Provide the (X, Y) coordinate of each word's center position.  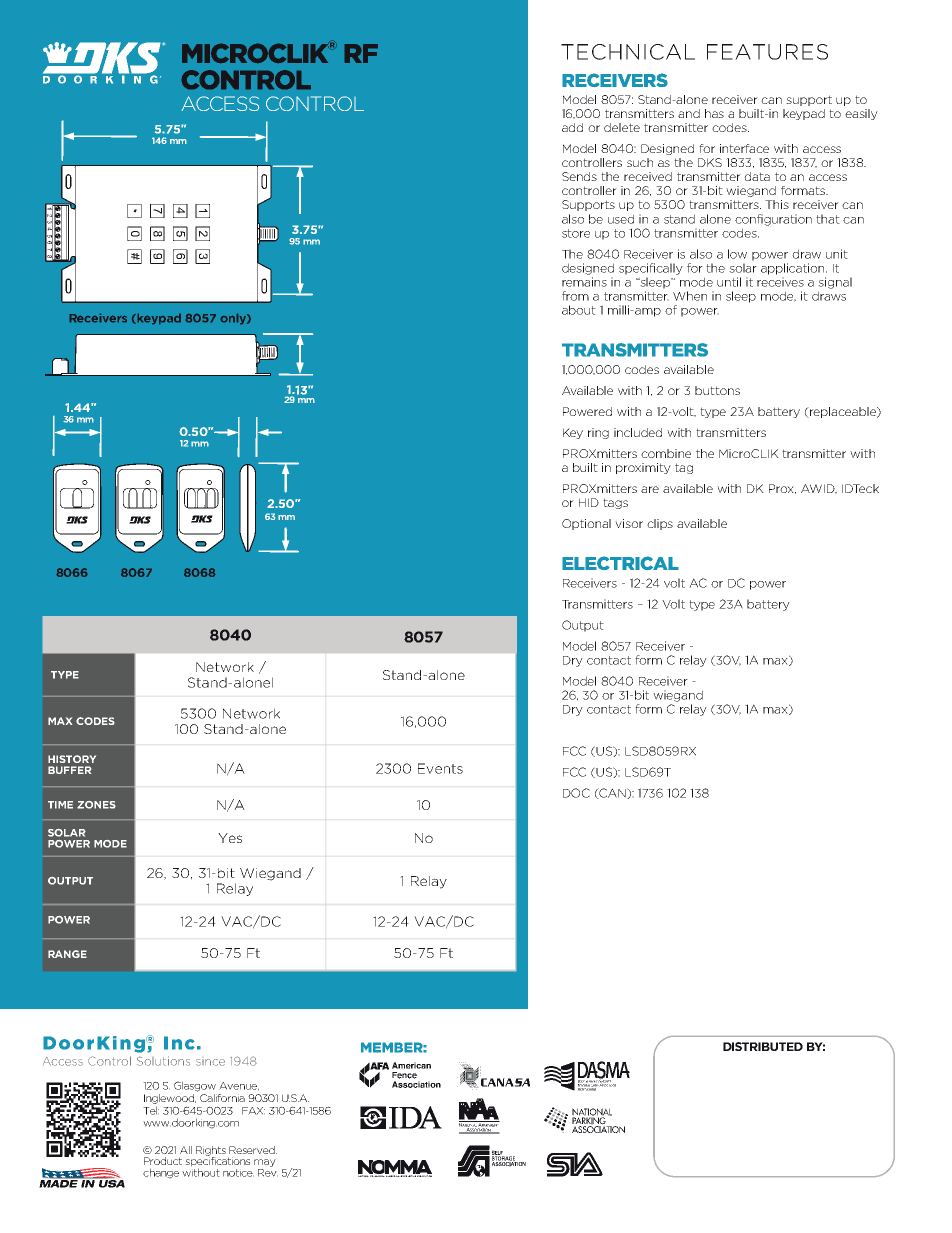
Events (440, 768)
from (575, 296)
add (572, 127)
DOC (576, 793)
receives (780, 282)
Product (163, 1161)
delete (622, 127)
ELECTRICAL (620, 563)
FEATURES (767, 52)
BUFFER (69, 770)
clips (660, 524)
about (579, 310)
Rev (268, 1171)
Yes (230, 838)
